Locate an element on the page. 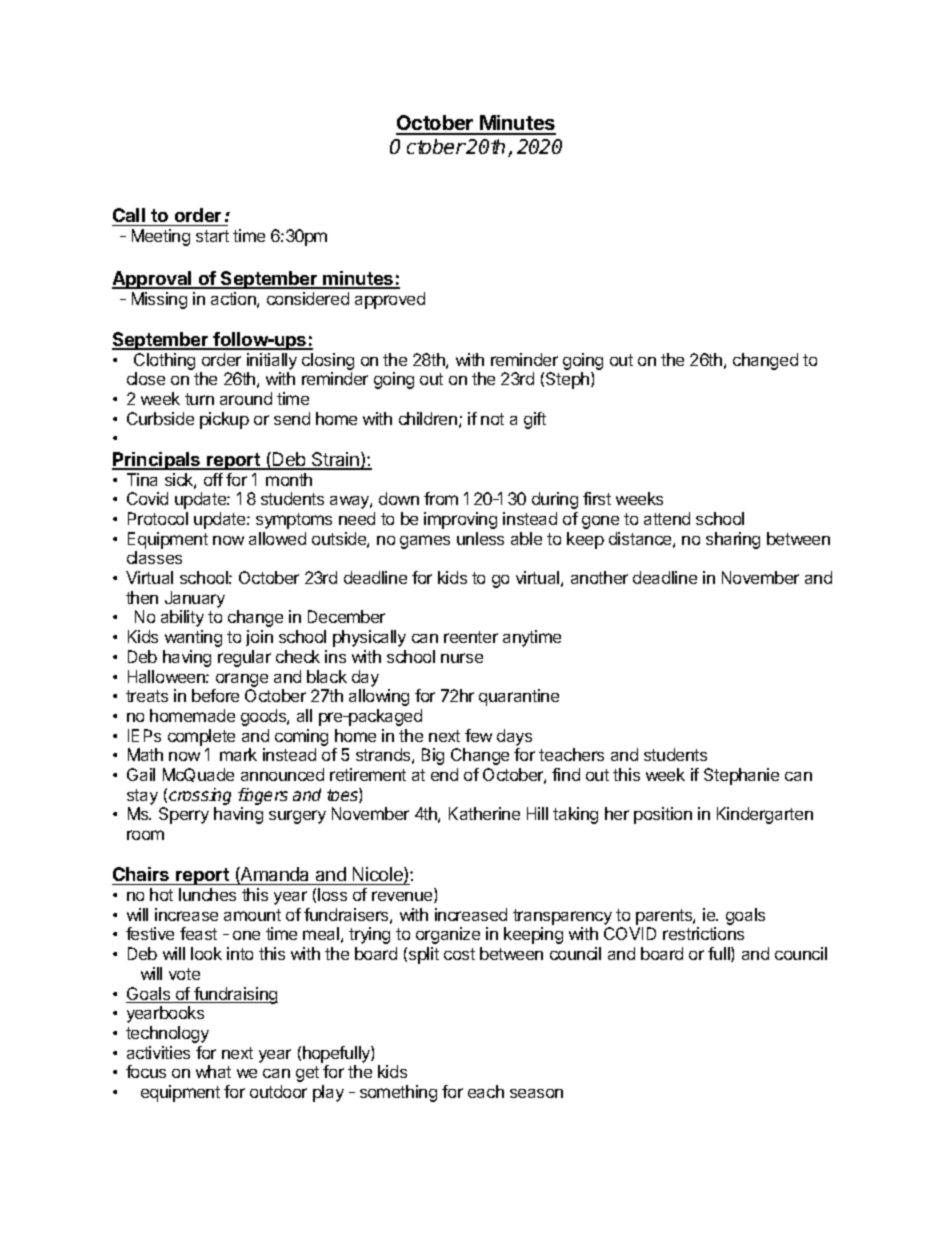 This page has height=1233, width=952. approved is located at coordinates (390, 300).
